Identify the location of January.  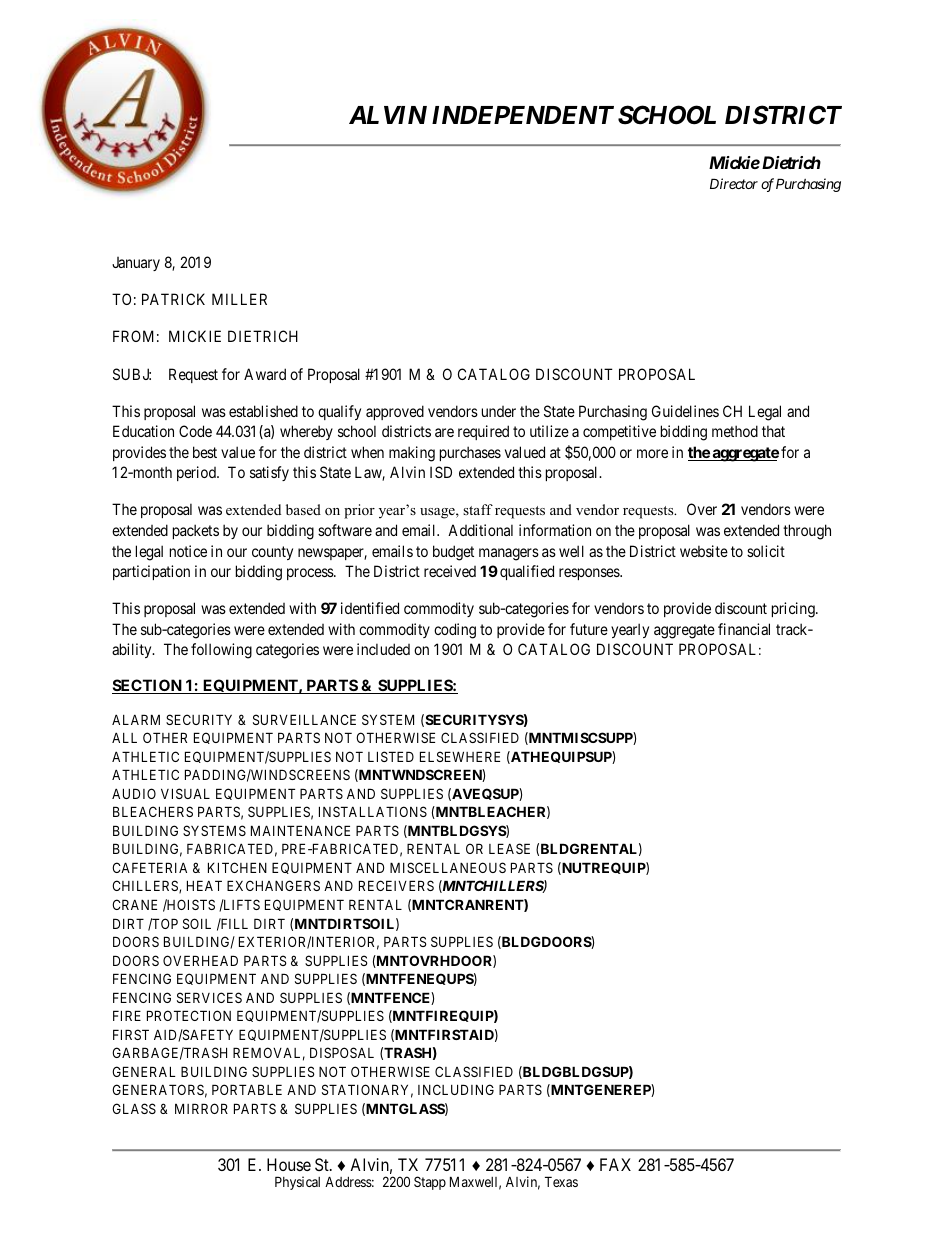
(136, 264).
